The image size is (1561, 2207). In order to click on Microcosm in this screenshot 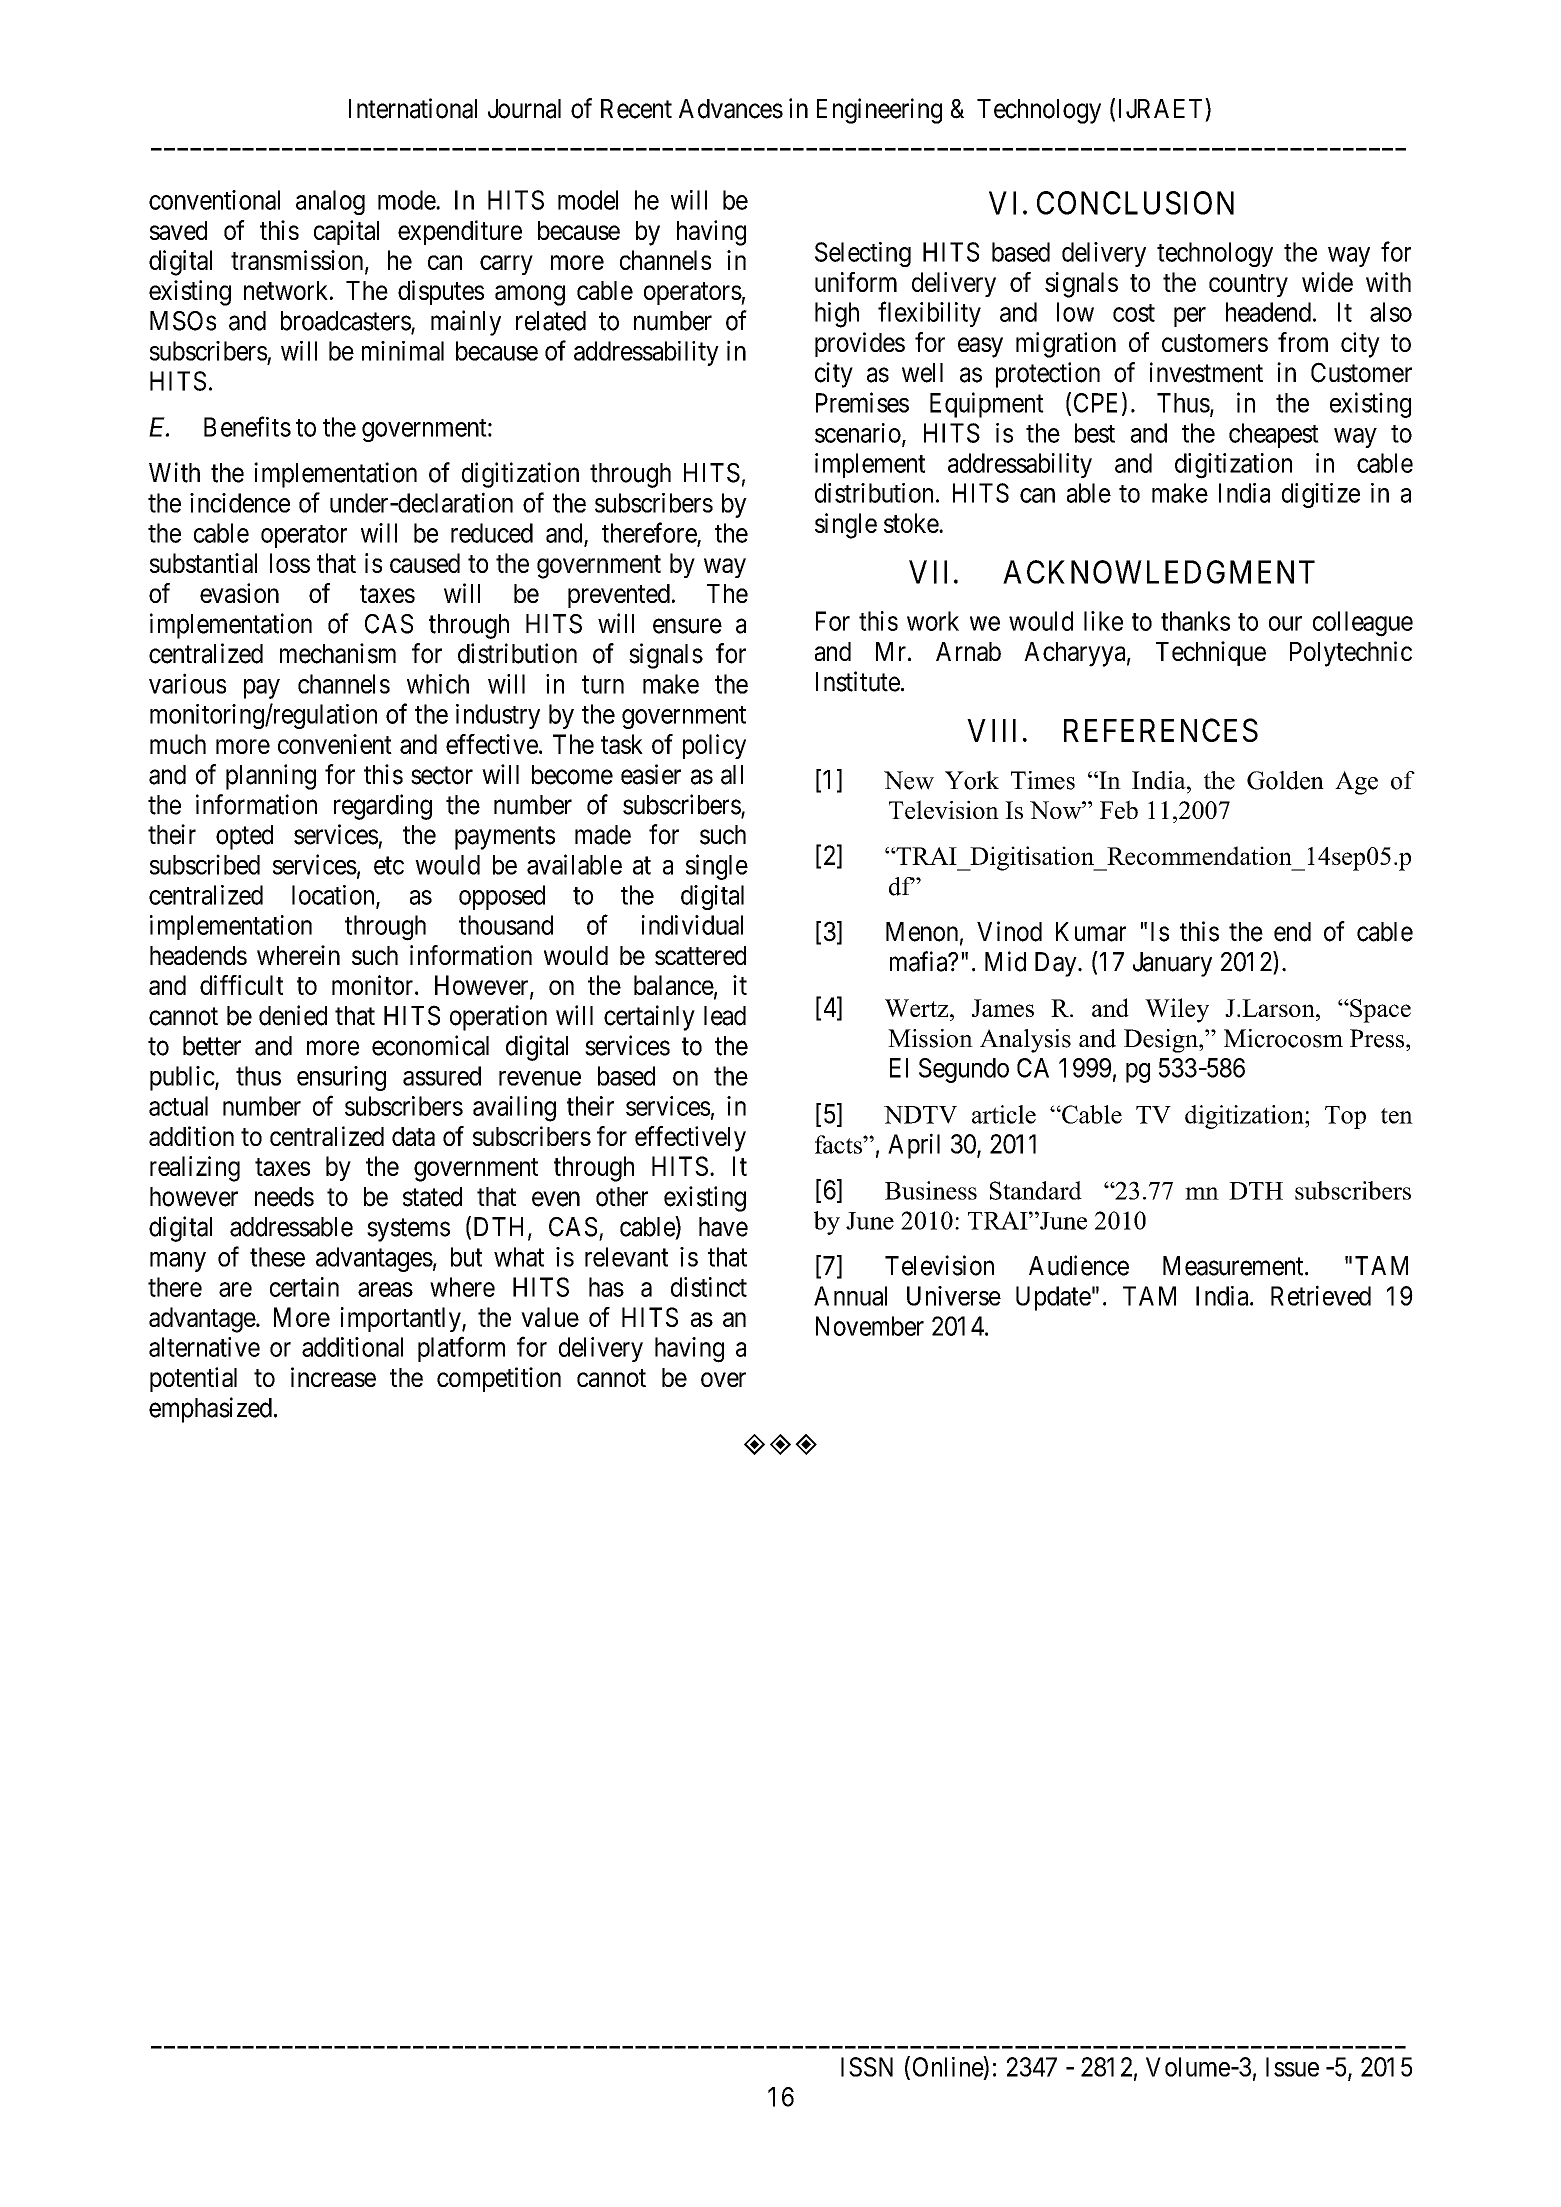, I will do `click(1283, 1038)`.
